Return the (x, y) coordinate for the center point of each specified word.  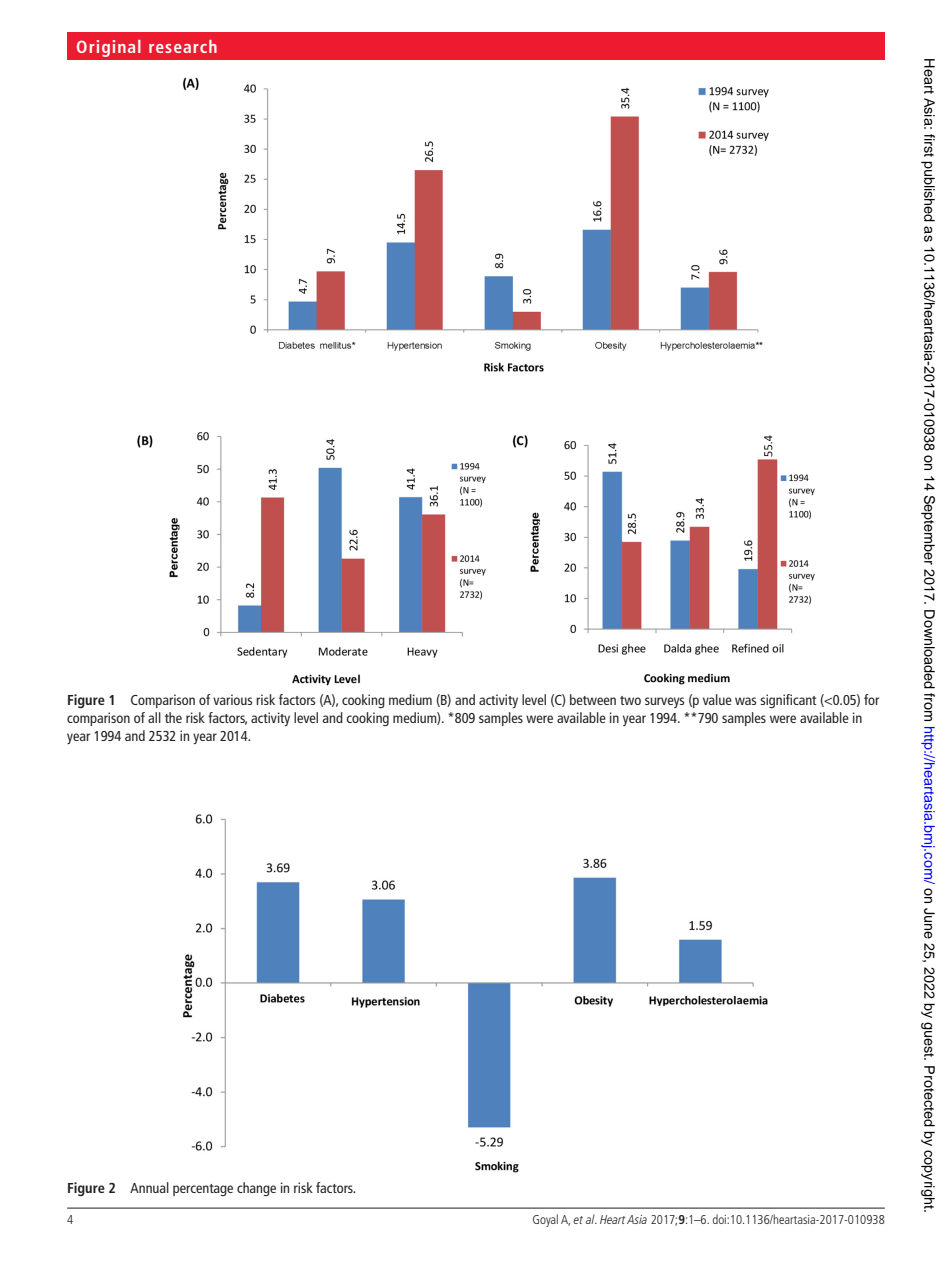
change (256, 1189)
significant (788, 701)
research (183, 46)
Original (109, 48)
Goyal (545, 1220)
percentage (203, 1190)
